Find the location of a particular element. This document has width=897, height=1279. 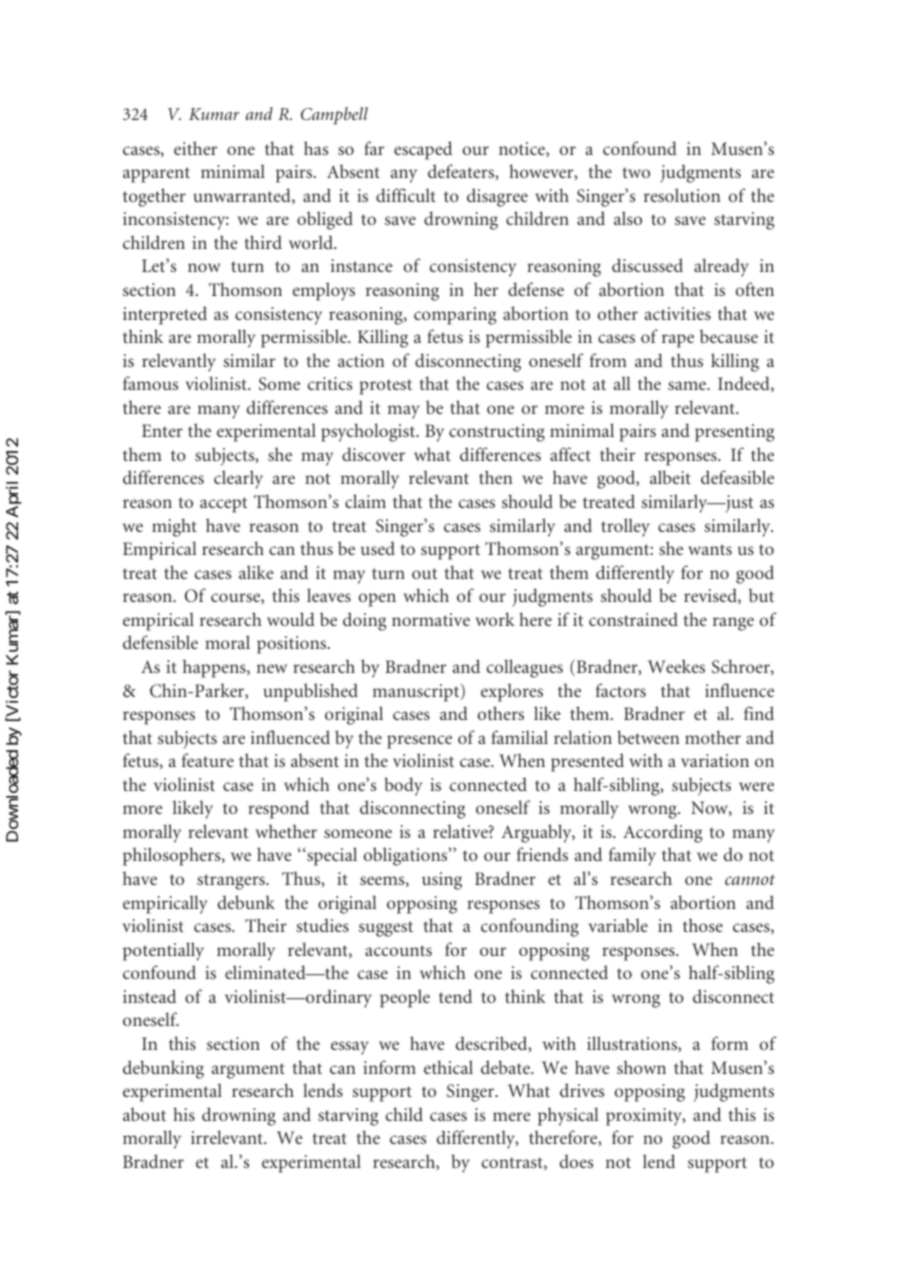

escaped is located at coordinates (423, 150).
